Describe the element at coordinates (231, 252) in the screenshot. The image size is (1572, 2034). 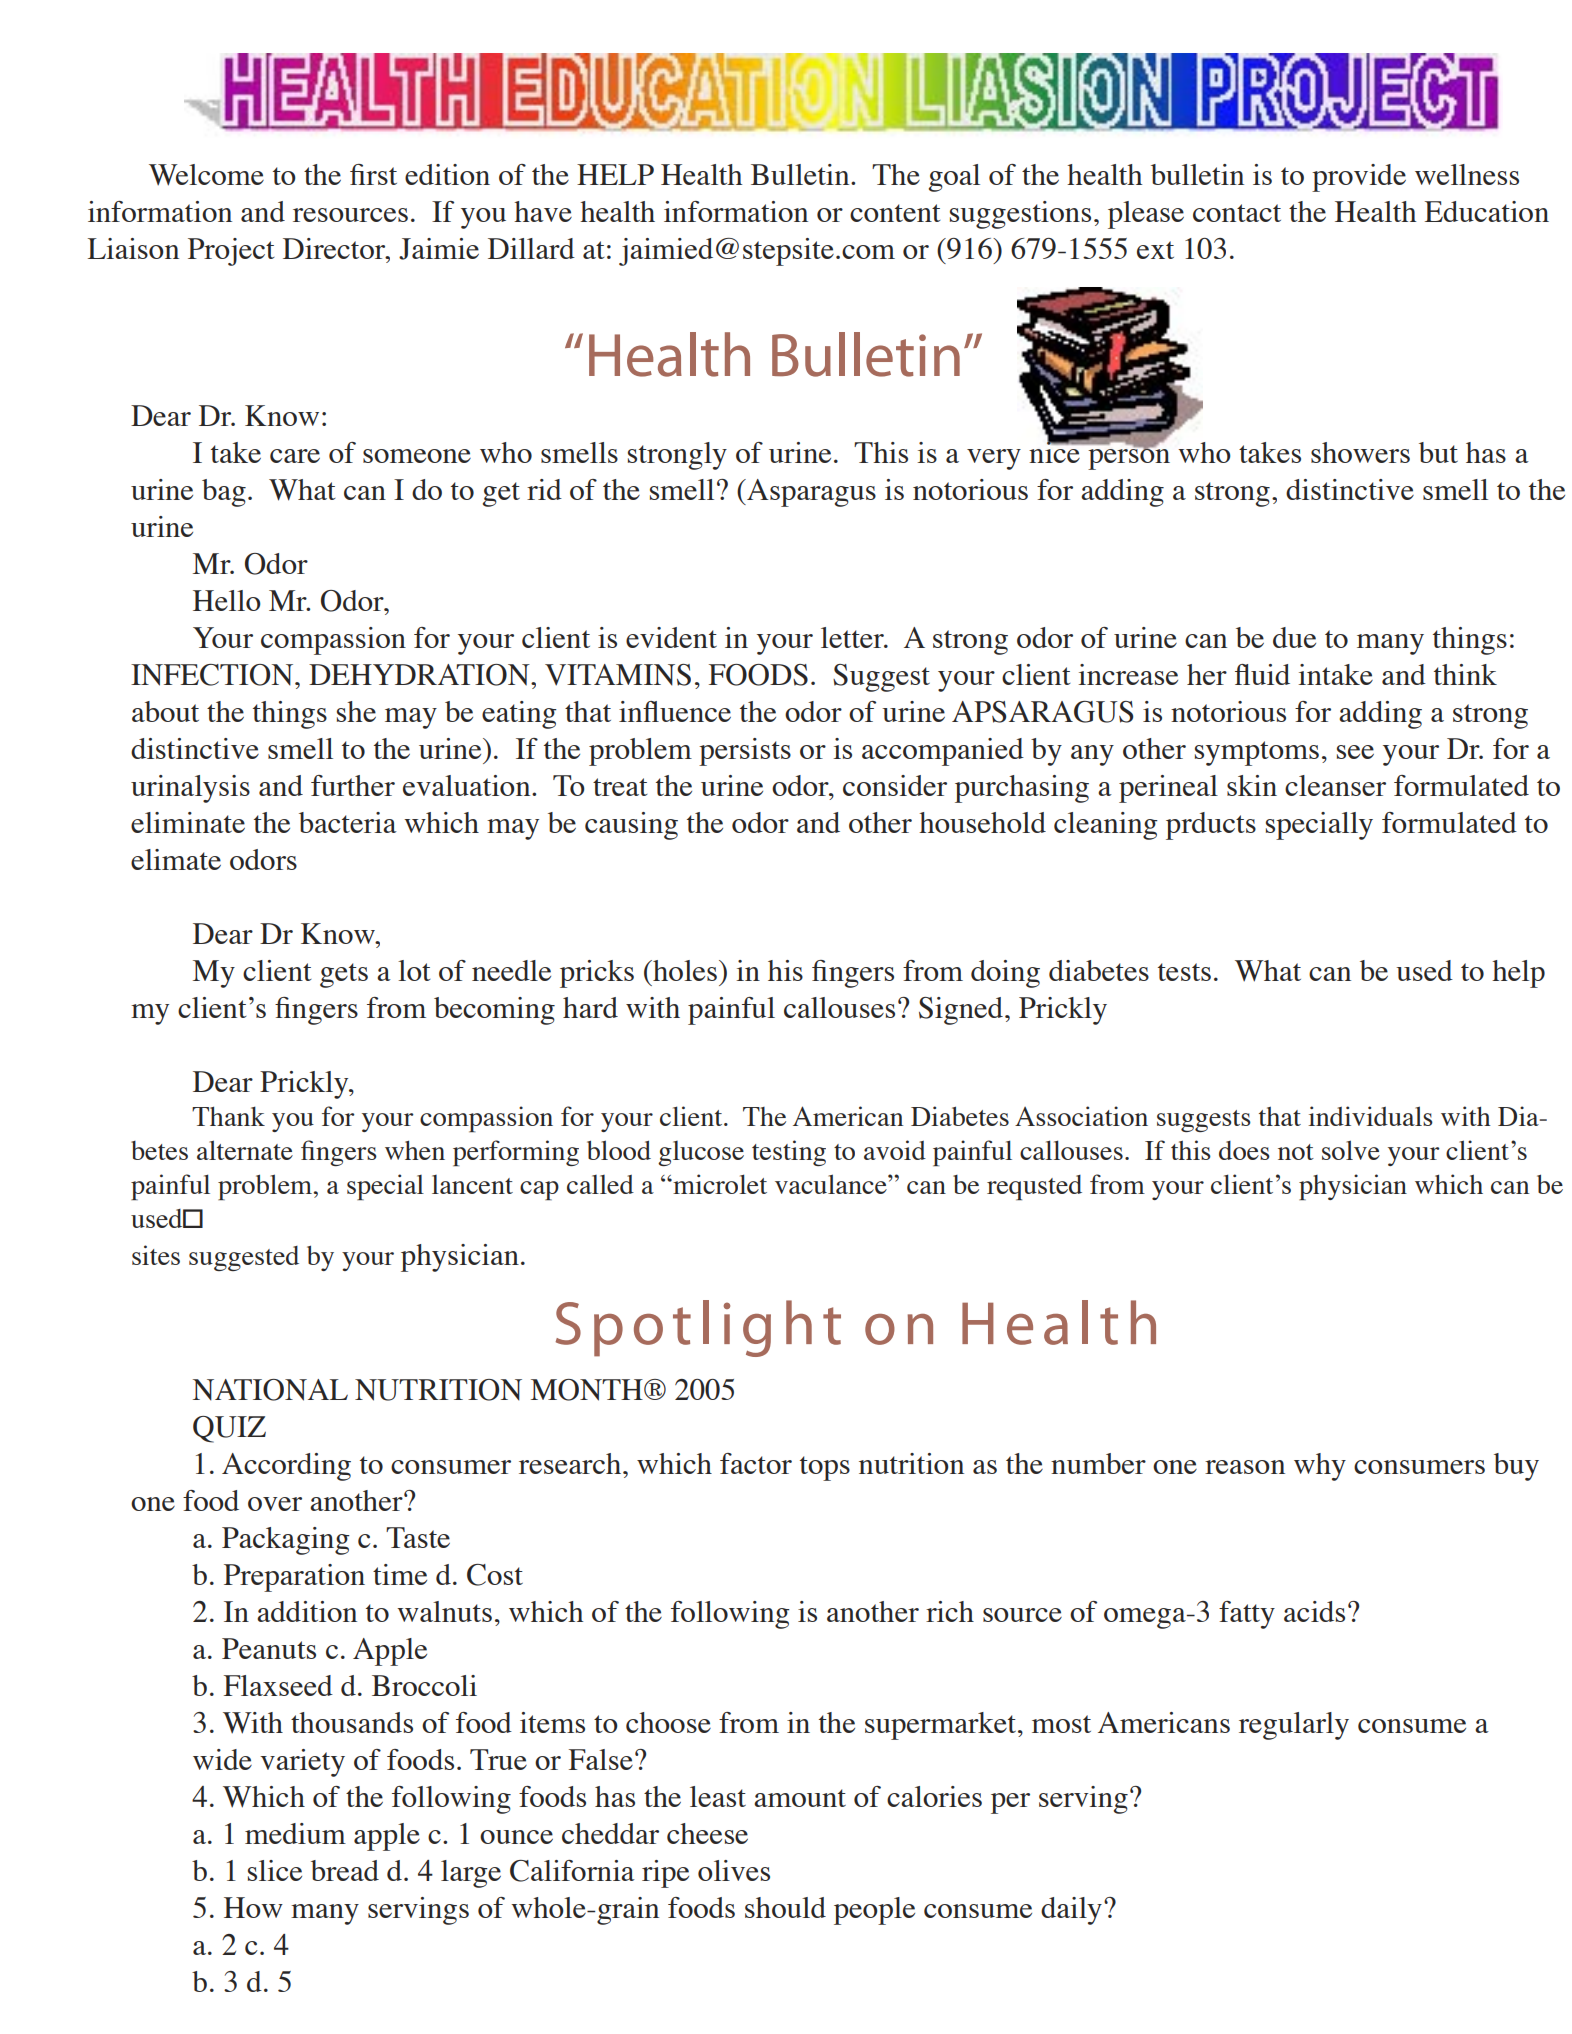
I see `Project` at that location.
